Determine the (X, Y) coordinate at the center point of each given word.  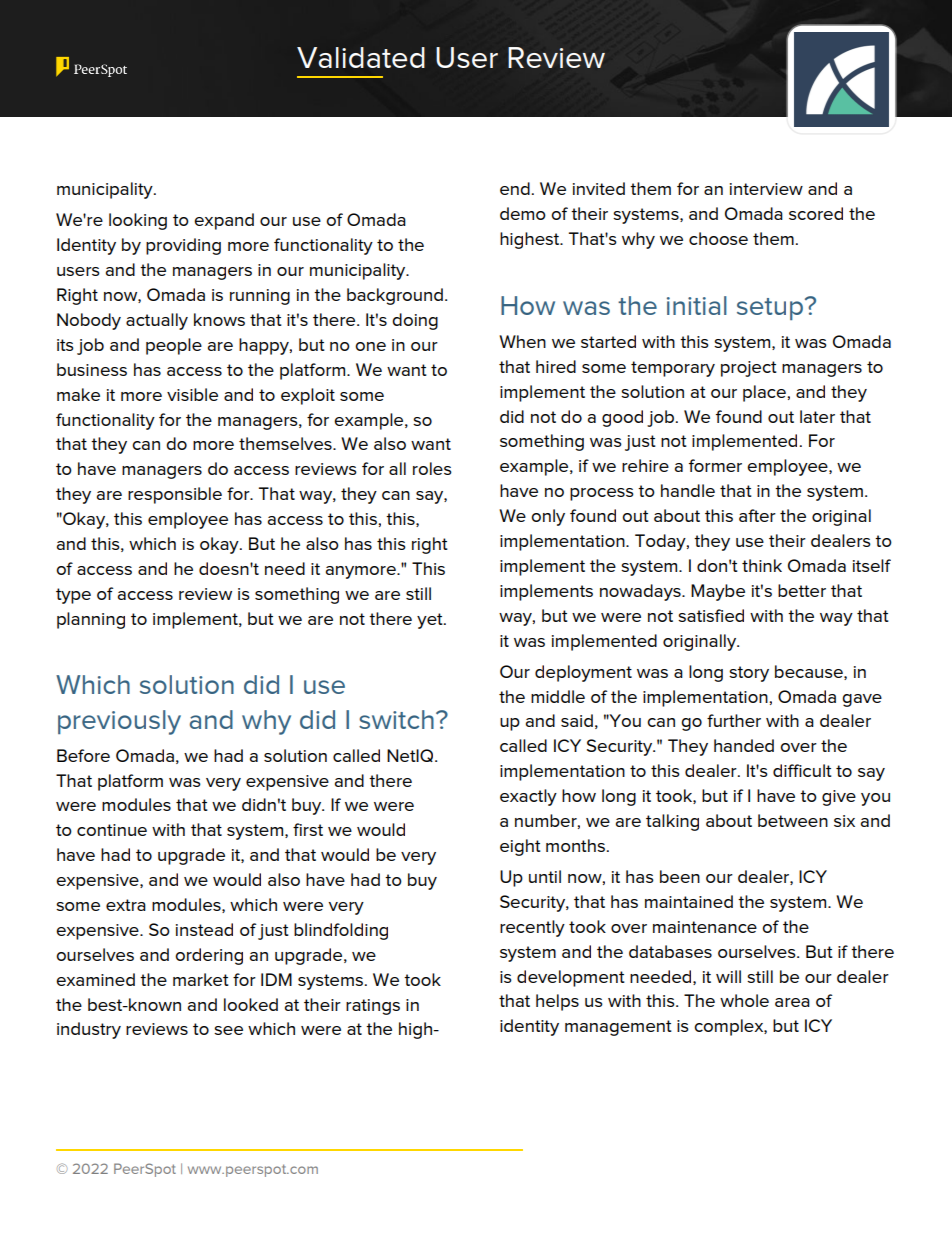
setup (770, 309)
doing (415, 321)
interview (766, 189)
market (201, 979)
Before (83, 755)
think (762, 565)
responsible (175, 495)
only (548, 517)
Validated (361, 57)
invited (599, 188)
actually (157, 321)
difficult (802, 770)
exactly (528, 797)
